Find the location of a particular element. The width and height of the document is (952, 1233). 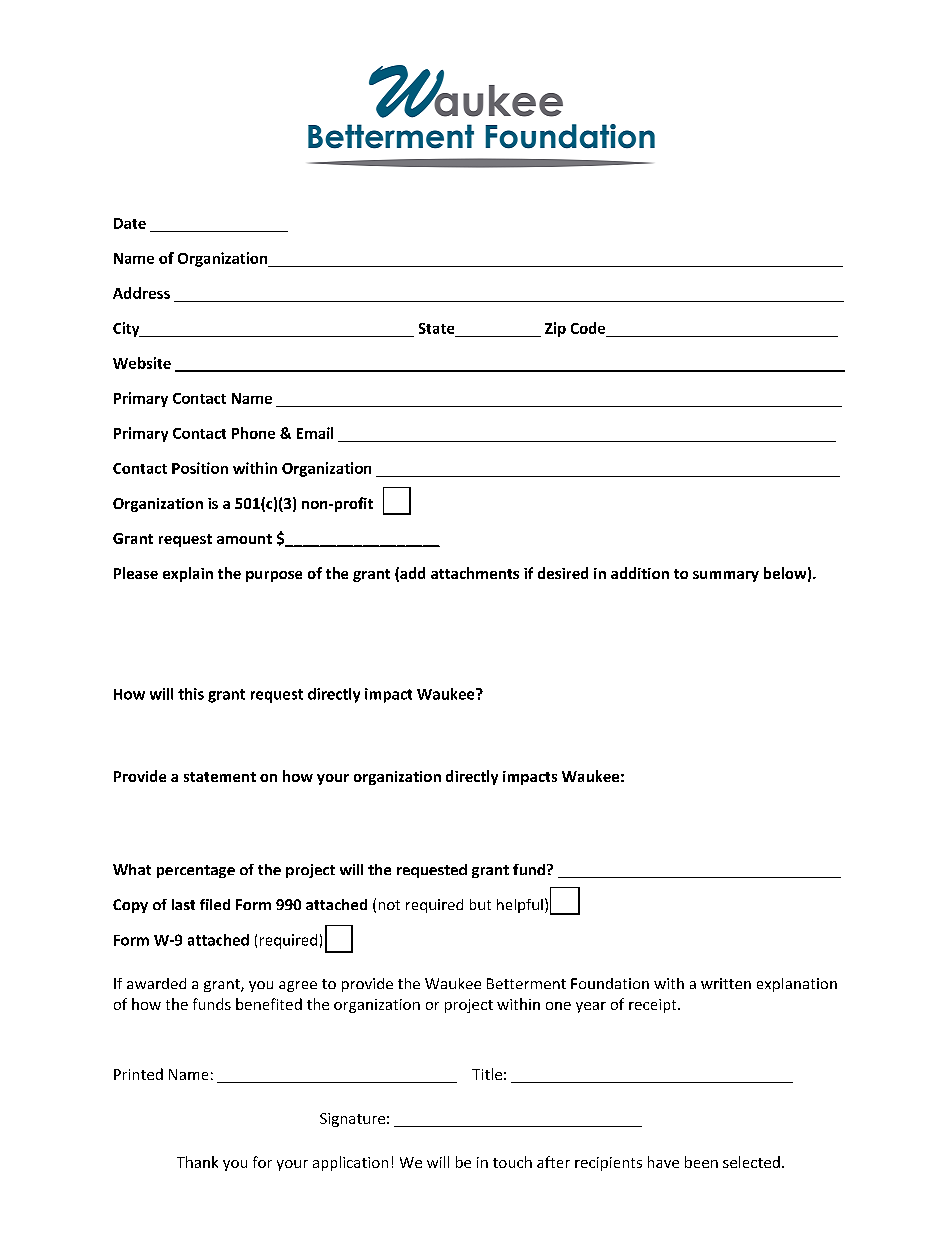

Printed is located at coordinates (138, 1074).
